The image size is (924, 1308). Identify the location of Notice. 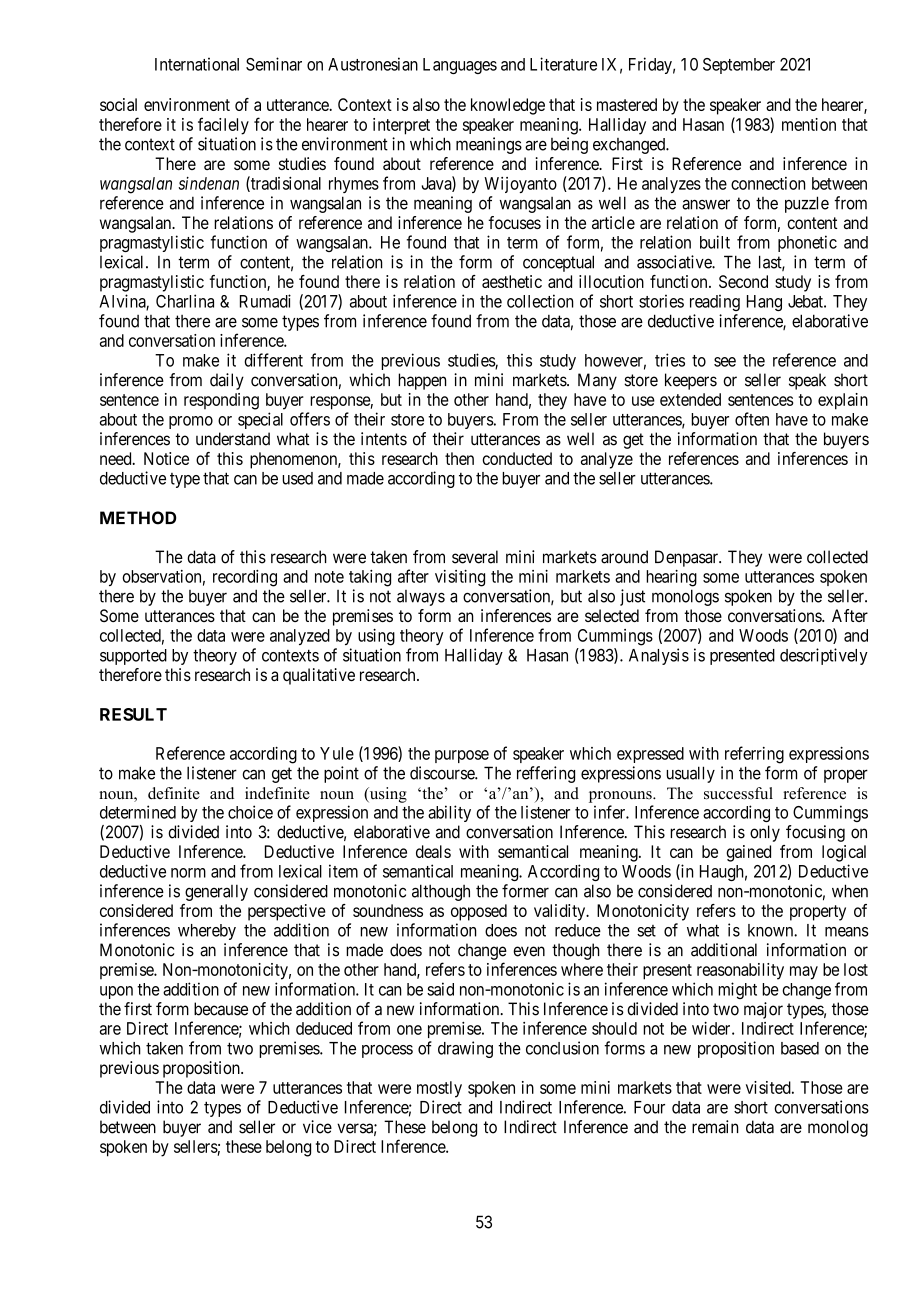
(166, 458).
